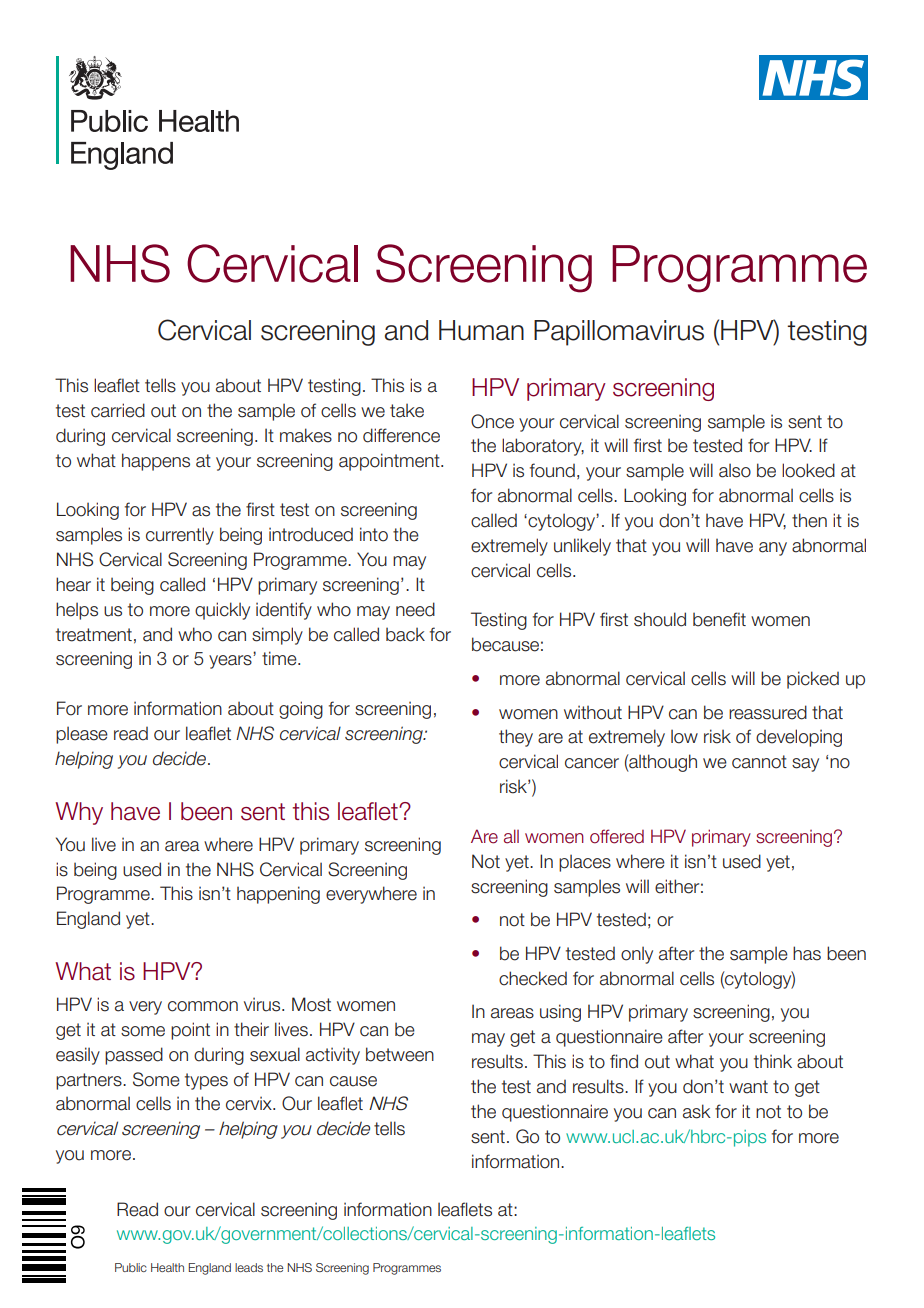 Image resolution: width=924 pixels, height=1308 pixels. Describe the element at coordinates (249, 1267) in the screenshot. I see `leads` at that location.
